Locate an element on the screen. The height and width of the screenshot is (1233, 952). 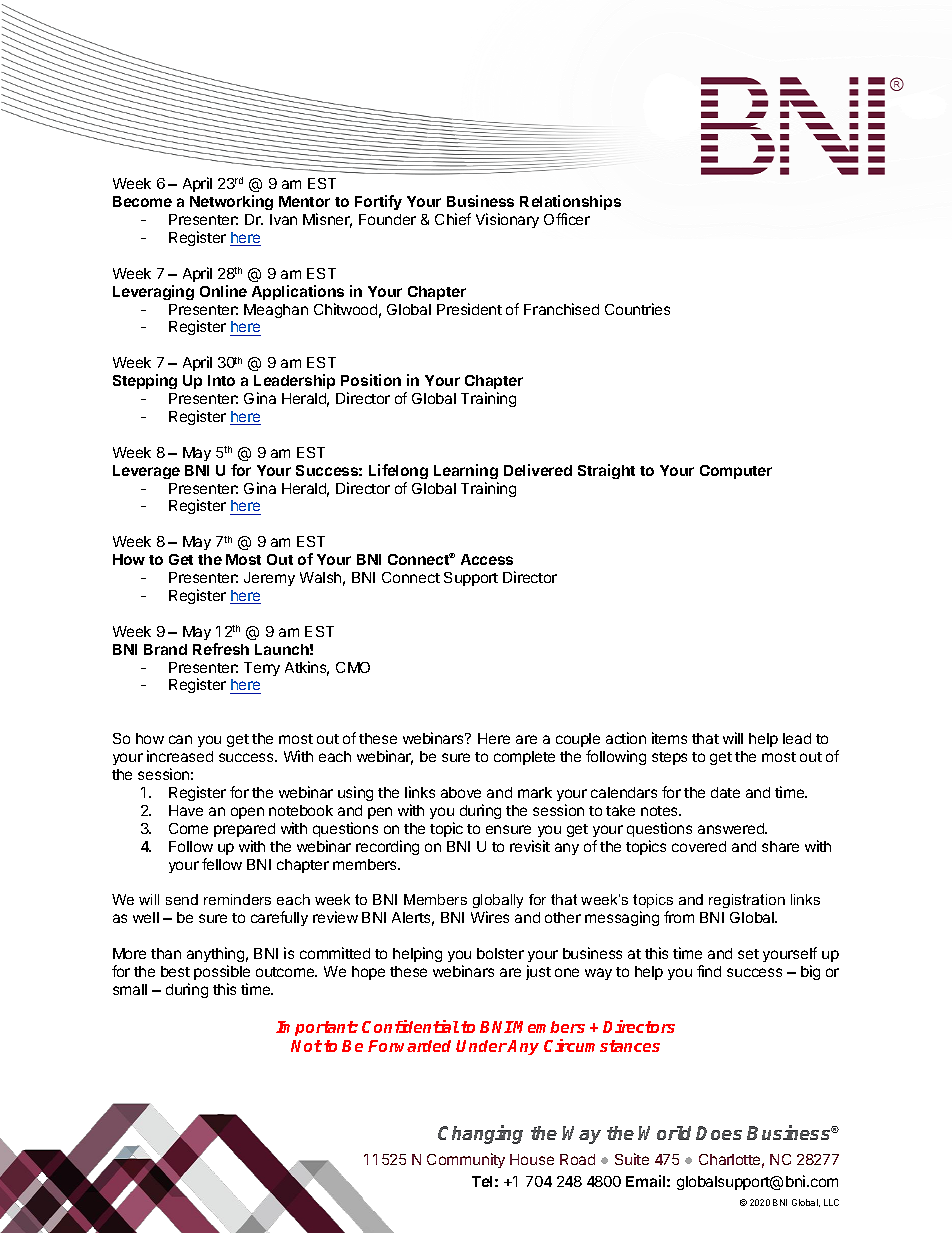
Networking is located at coordinates (231, 202).
